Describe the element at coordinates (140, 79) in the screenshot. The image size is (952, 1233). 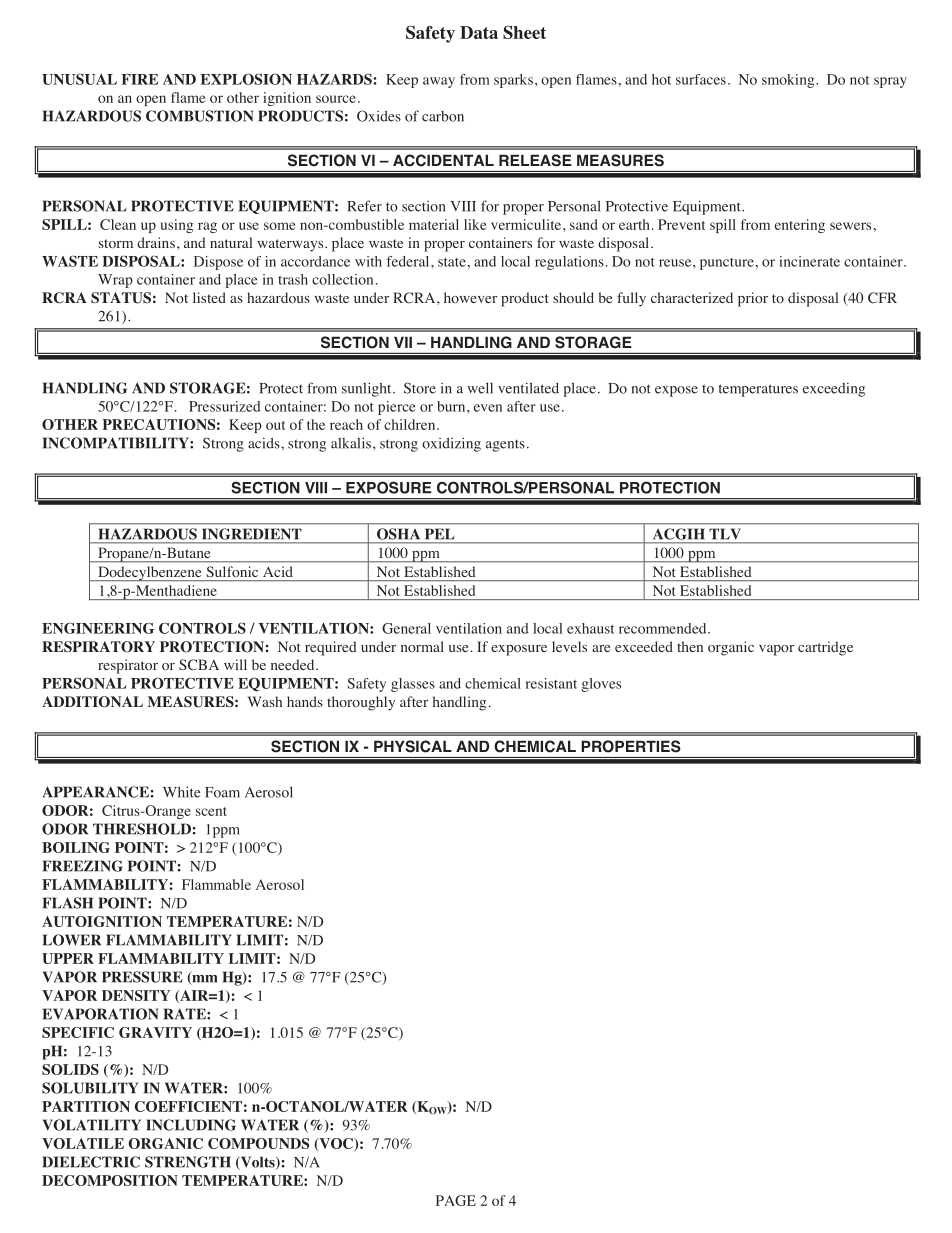
I see `FIRE` at that location.
